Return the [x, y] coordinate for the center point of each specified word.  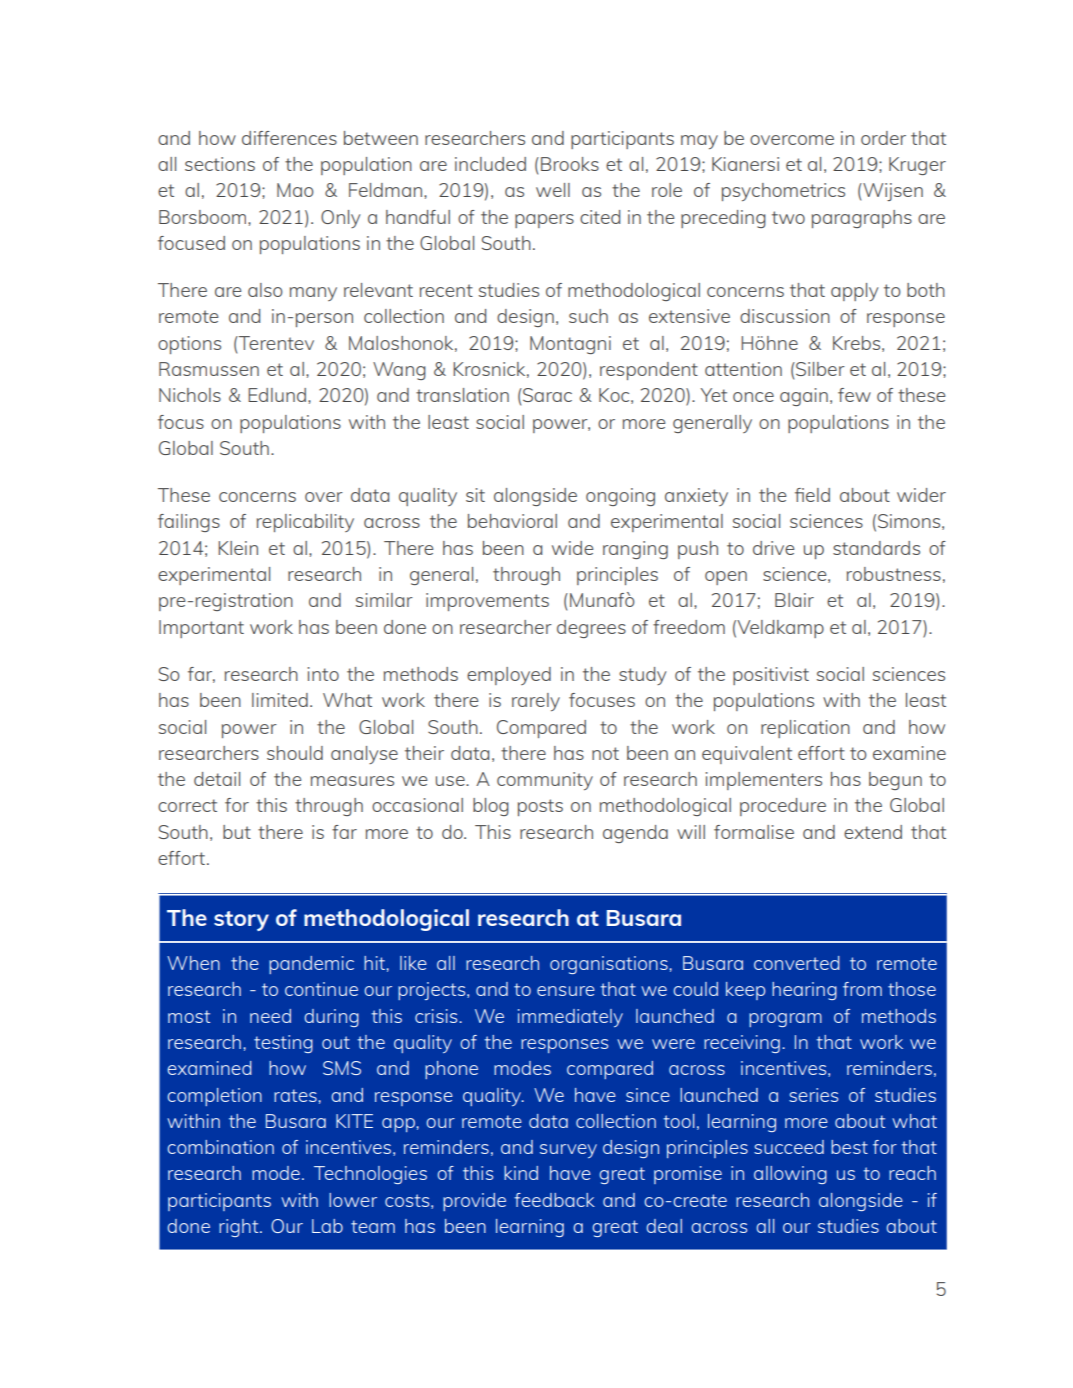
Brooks [570, 164]
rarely [536, 702]
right [240, 1228]
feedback [554, 1200]
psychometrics [783, 192]
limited [280, 700]
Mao [295, 190]
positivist [771, 676]
